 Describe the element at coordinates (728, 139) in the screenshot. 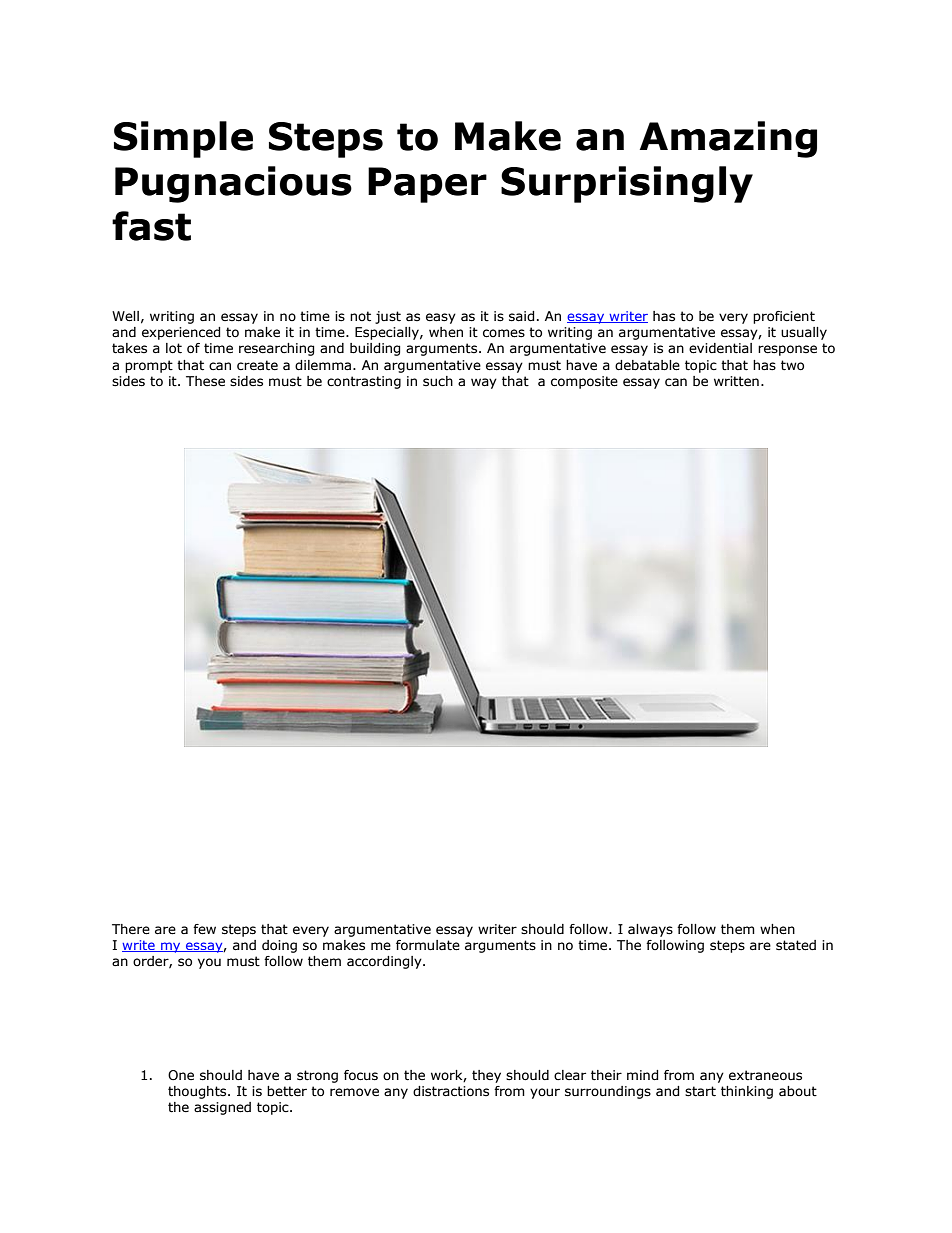

I see `Amazing` at that location.
